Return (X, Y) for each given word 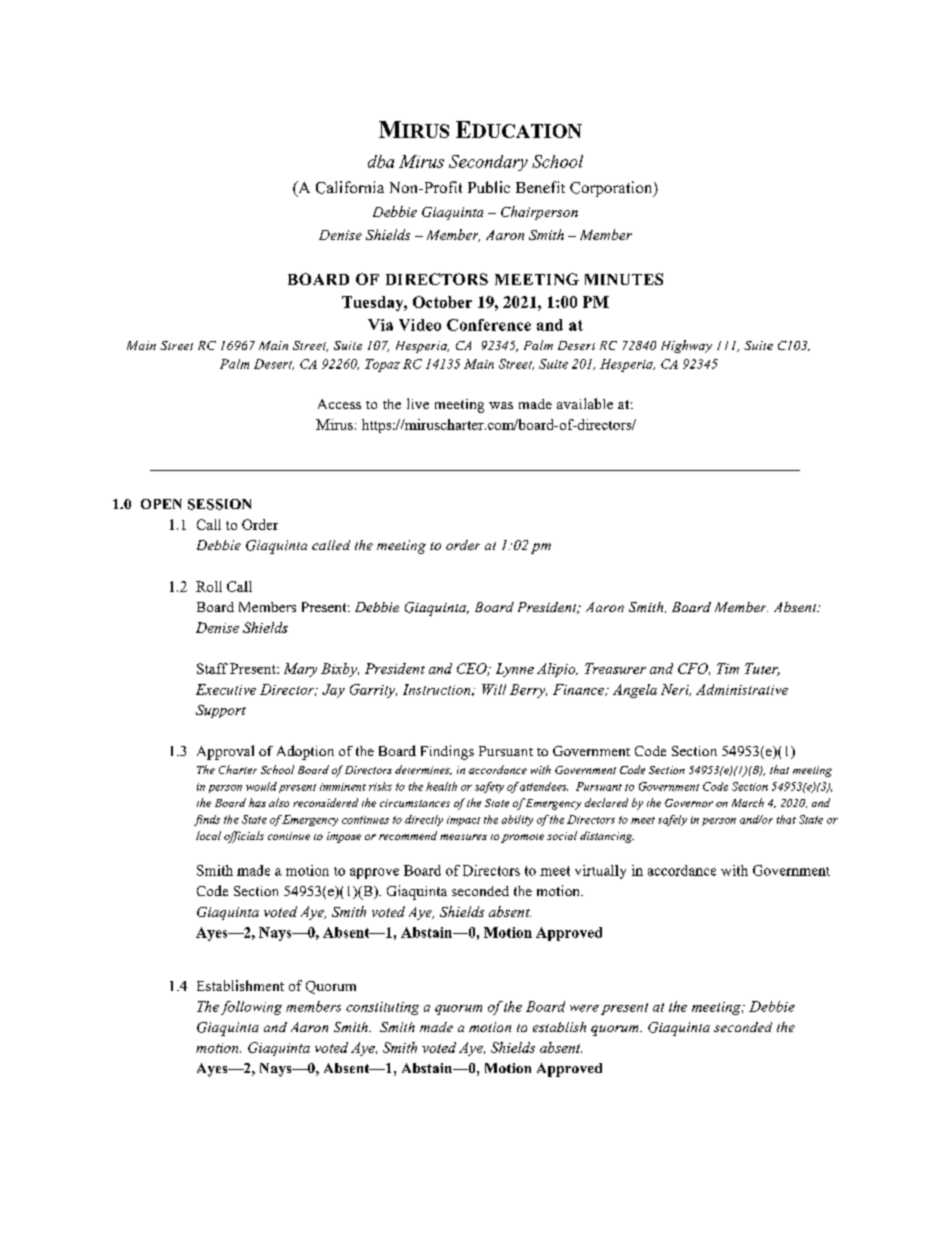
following (251, 1008)
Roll (209, 586)
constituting (382, 1008)
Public (489, 187)
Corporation (612, 189)
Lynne (515, 670)
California (350, 187)
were (584, 1008)
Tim (728, 668)
